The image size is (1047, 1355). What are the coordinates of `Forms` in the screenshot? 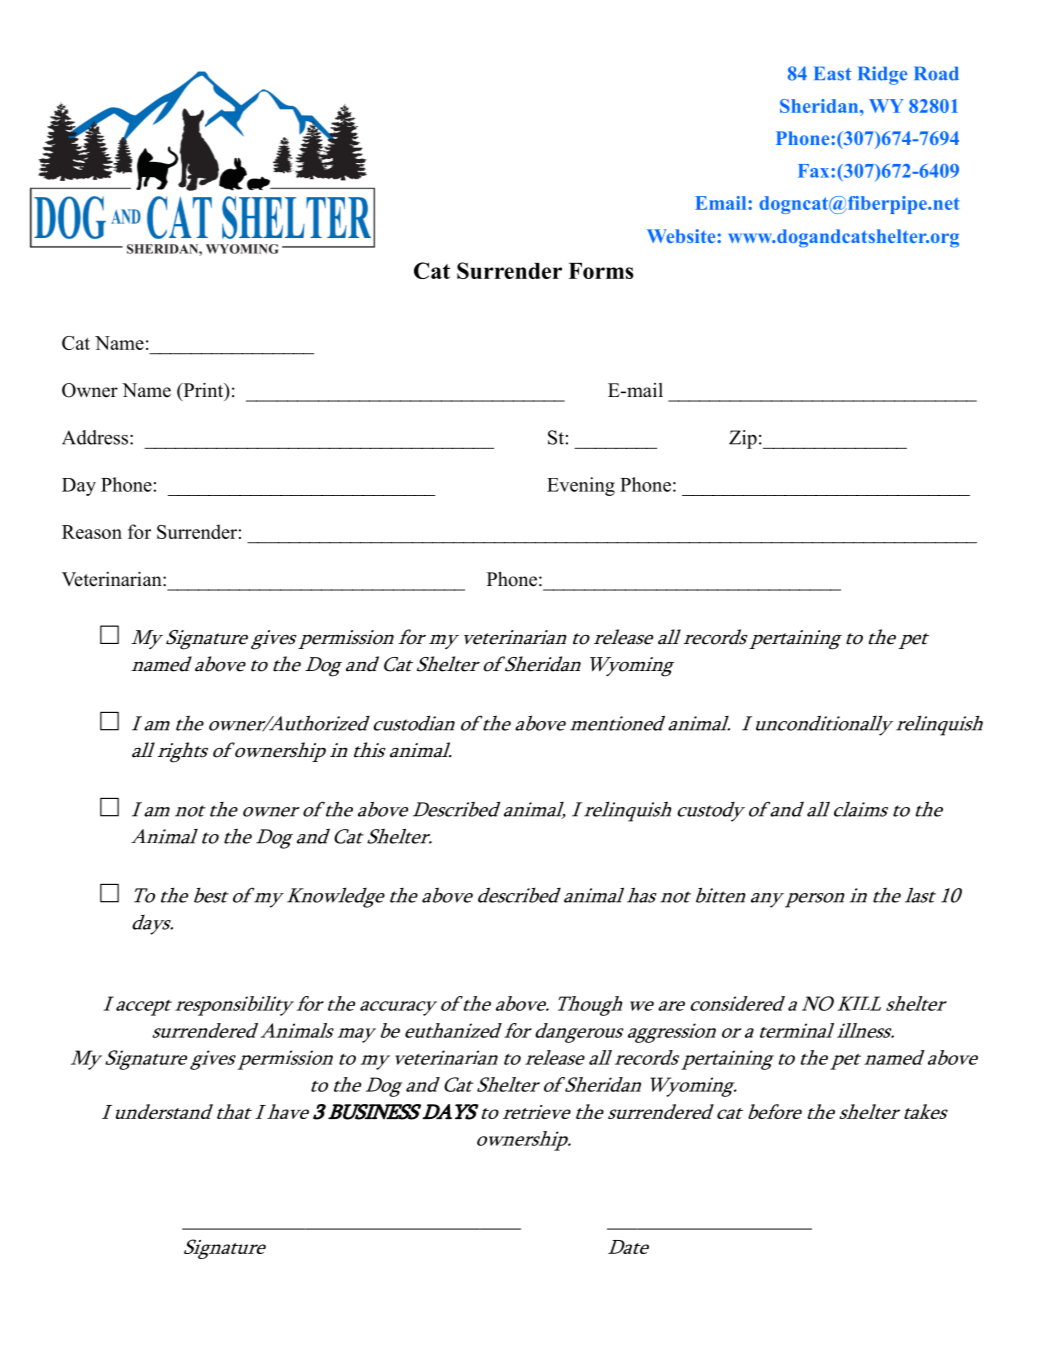 It's located at (601, 271).
